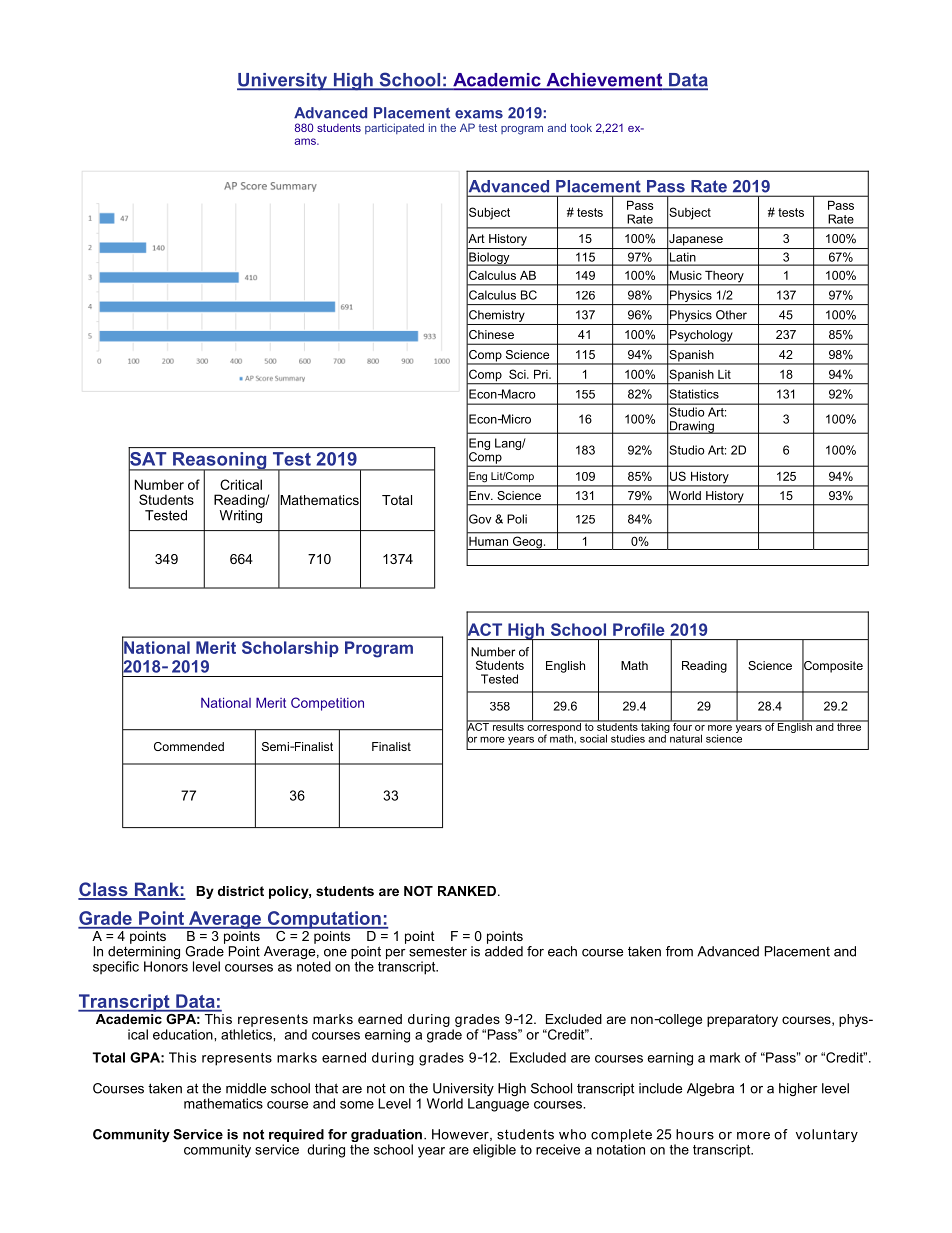 The height and width of the screenshot is (1233, 952). What do you see at coordinates (731, 315) in the screenshot?
I see `Other` at bounding box center [731, 315].
